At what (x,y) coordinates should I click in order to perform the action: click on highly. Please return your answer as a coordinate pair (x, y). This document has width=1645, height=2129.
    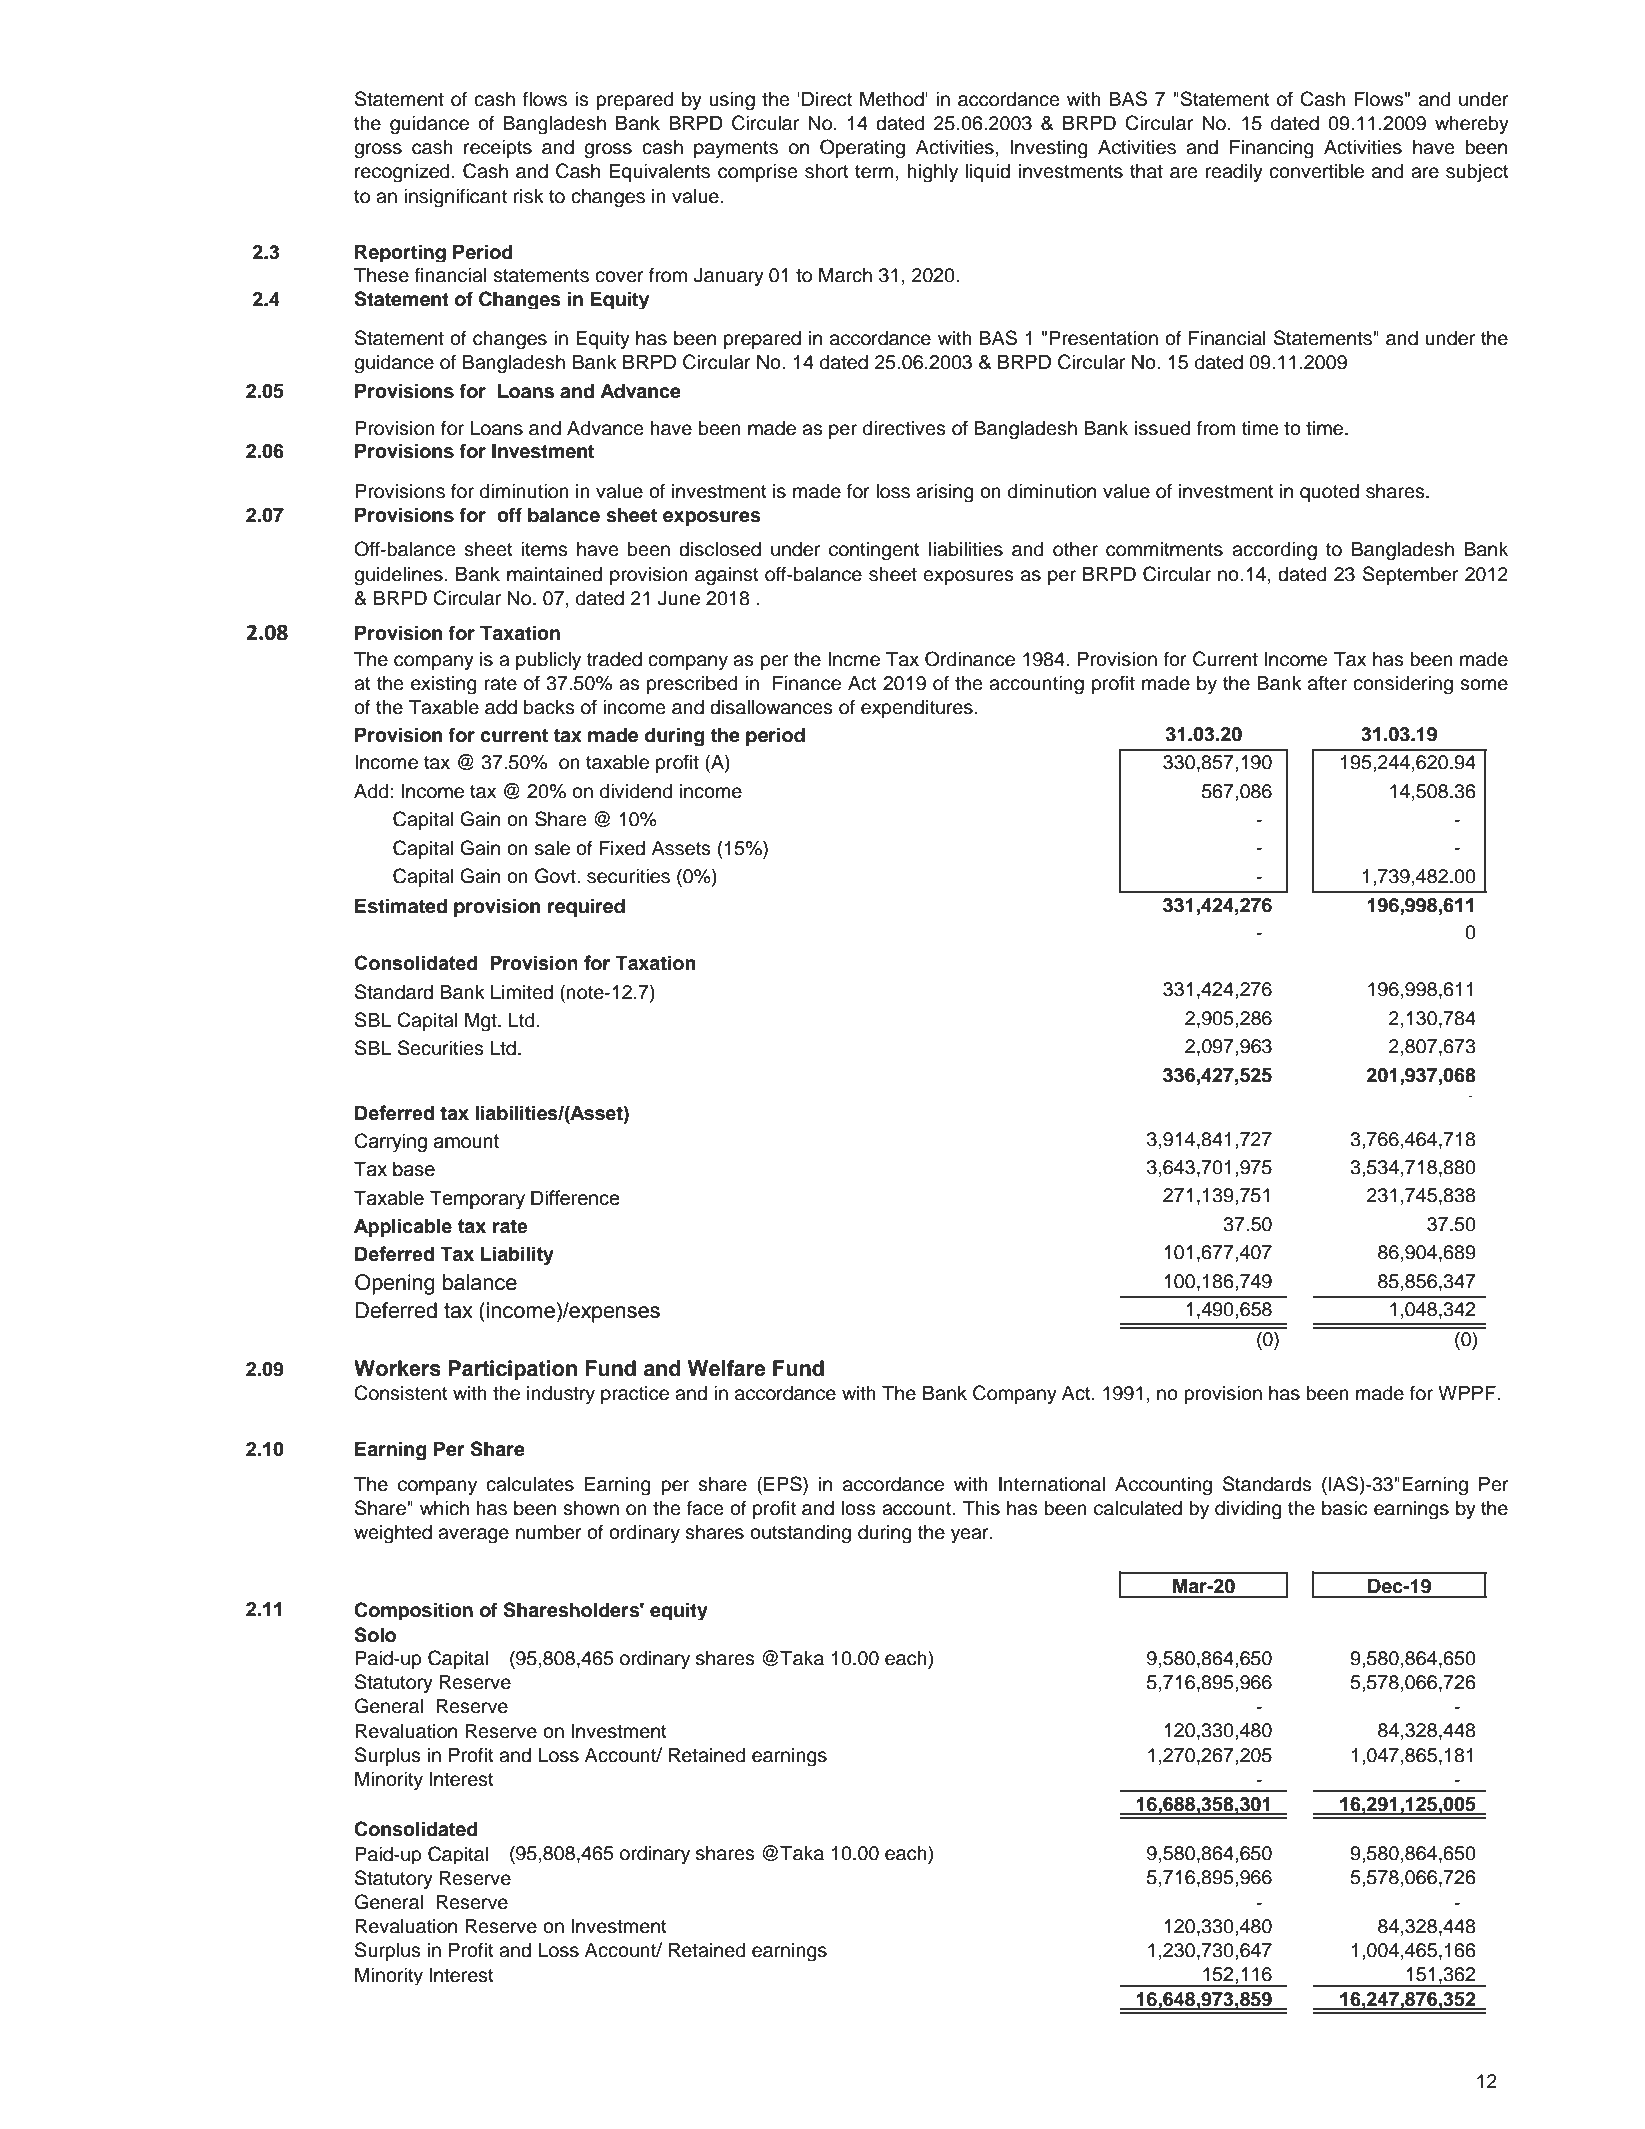
    Looking at the image, I should click on (933, 173).
